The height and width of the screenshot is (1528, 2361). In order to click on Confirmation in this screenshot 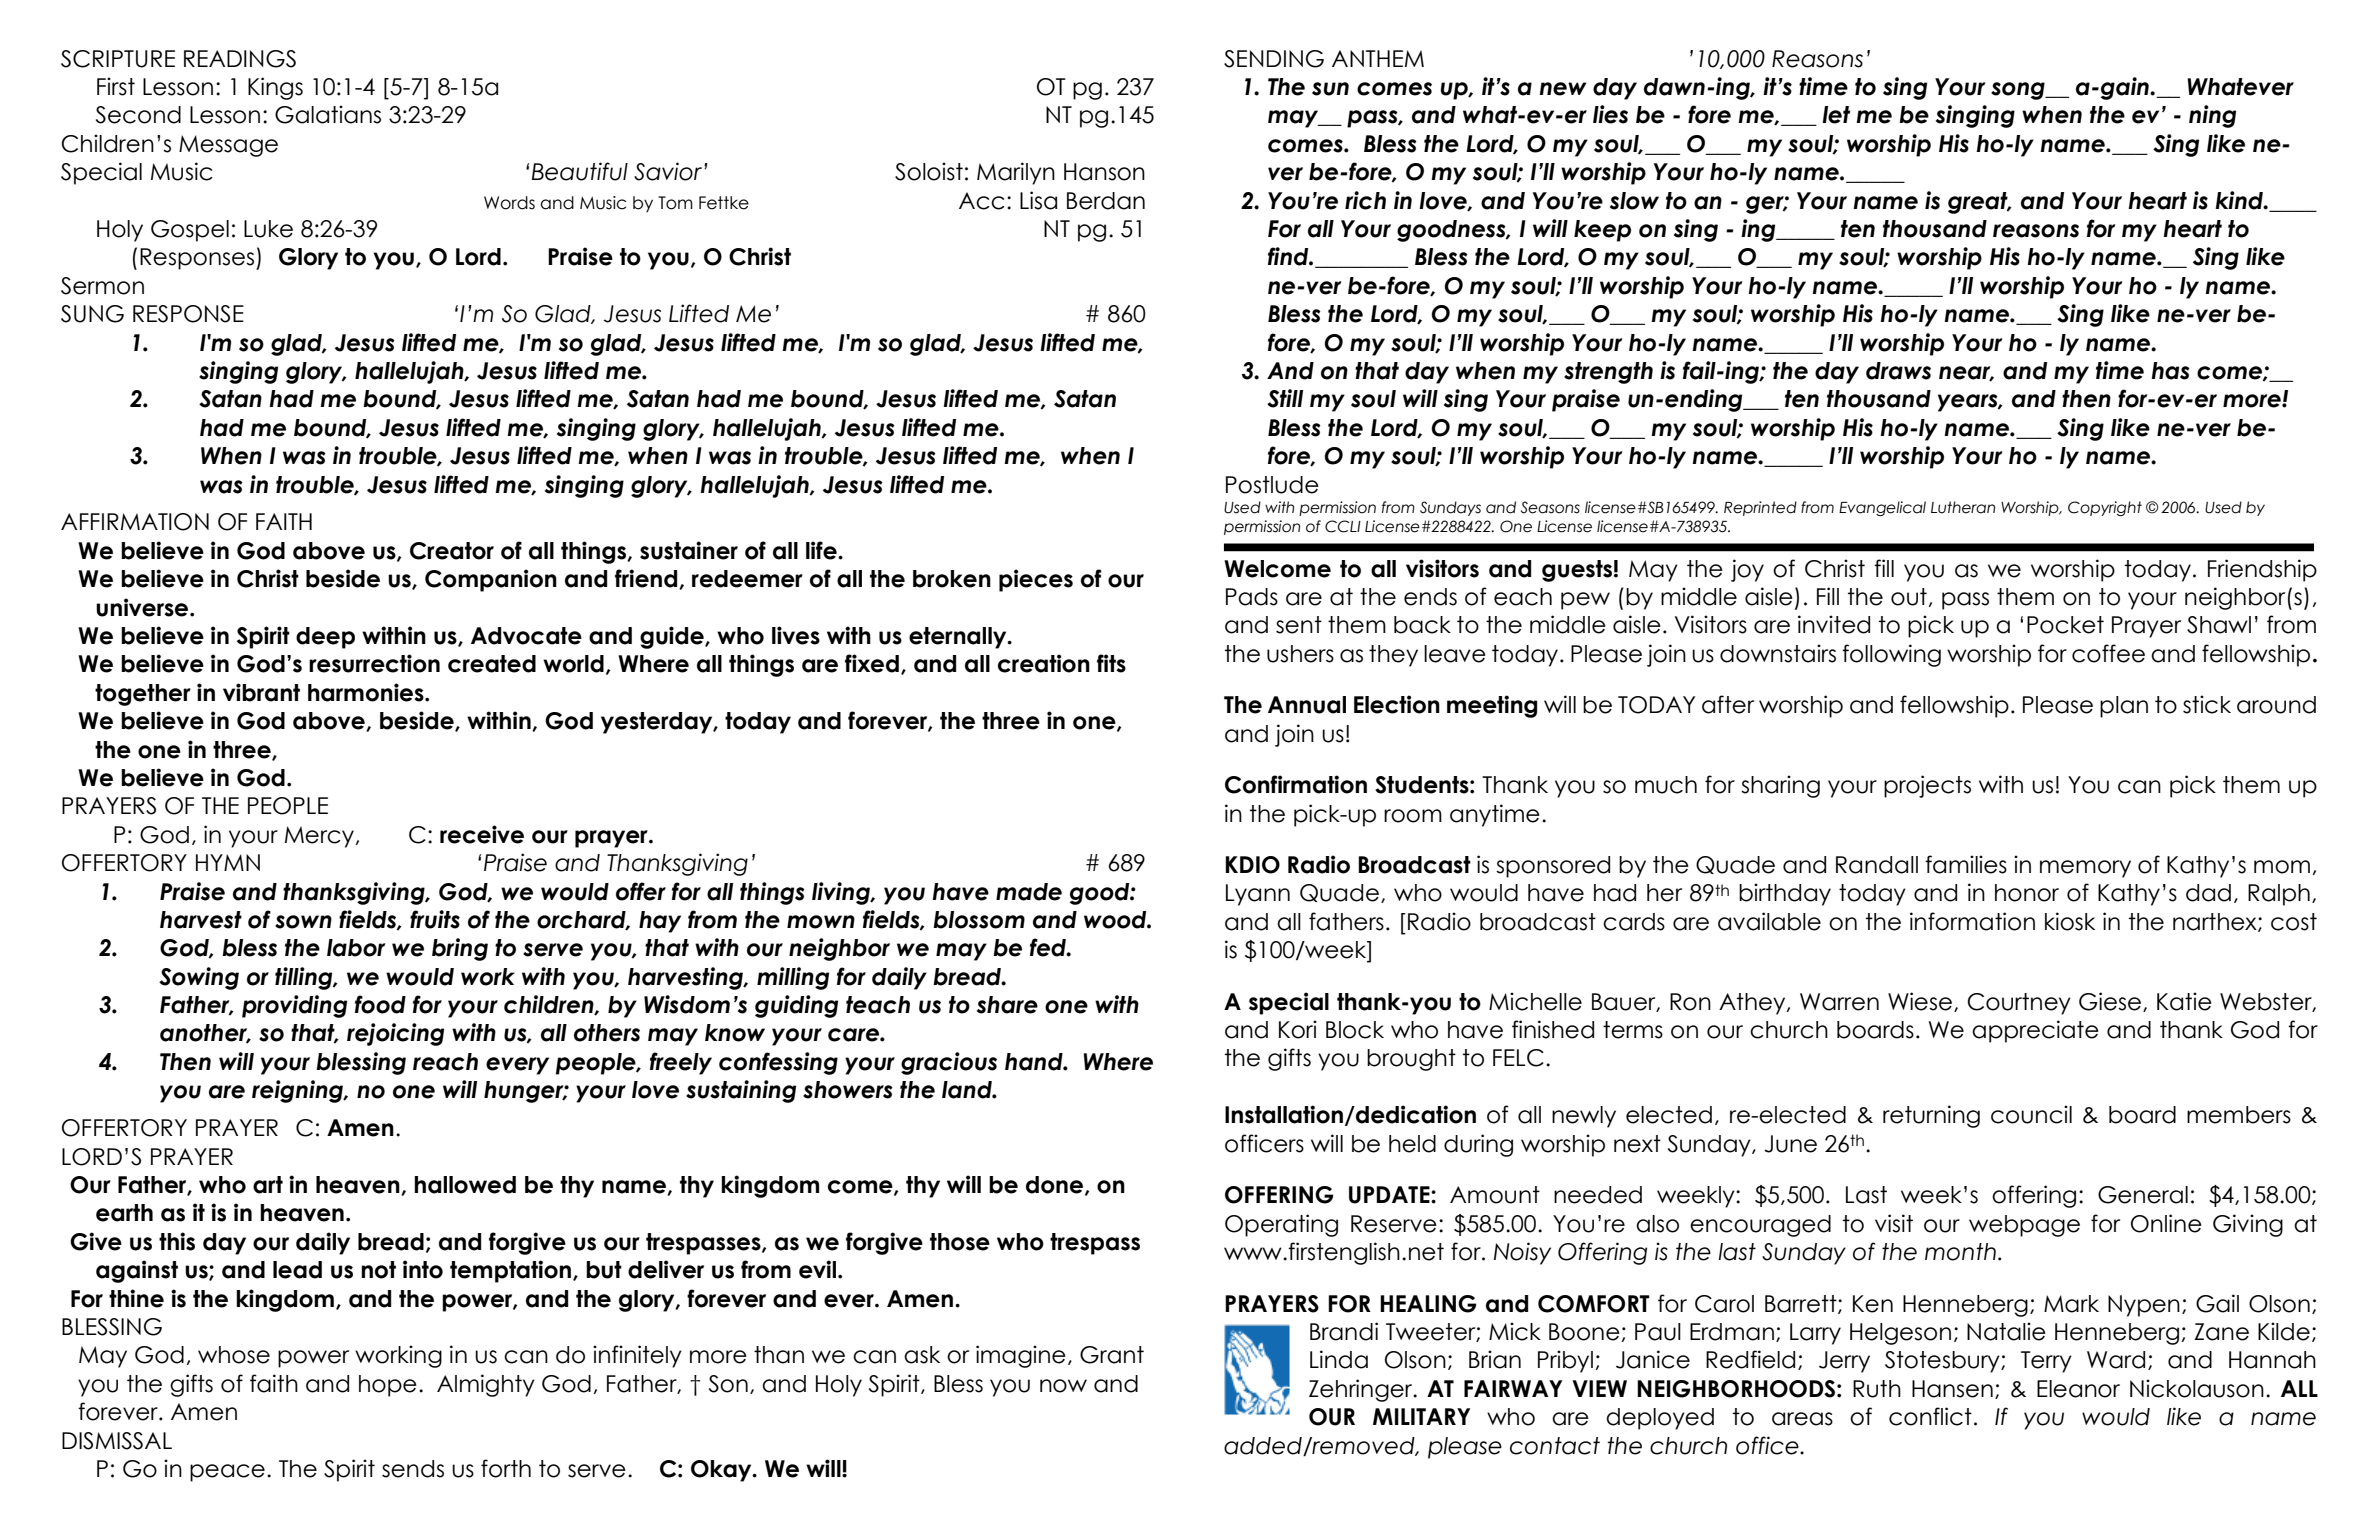, I will do `click(1296, 784)`.
